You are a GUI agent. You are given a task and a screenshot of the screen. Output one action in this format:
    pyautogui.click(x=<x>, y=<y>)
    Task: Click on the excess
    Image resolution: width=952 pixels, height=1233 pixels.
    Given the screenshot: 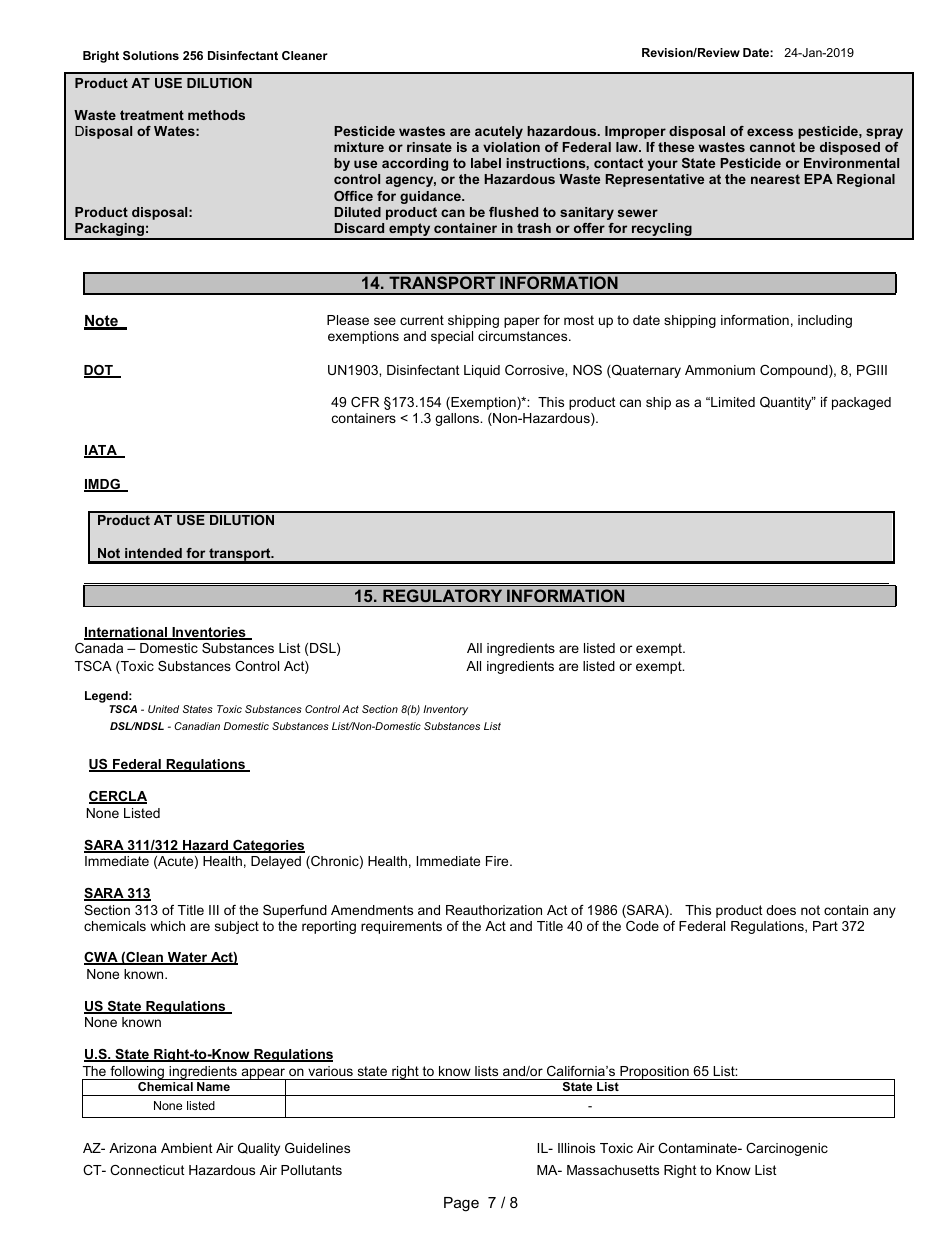 What is the action you would take?
    pyautogui.click(x=770, y=132)
